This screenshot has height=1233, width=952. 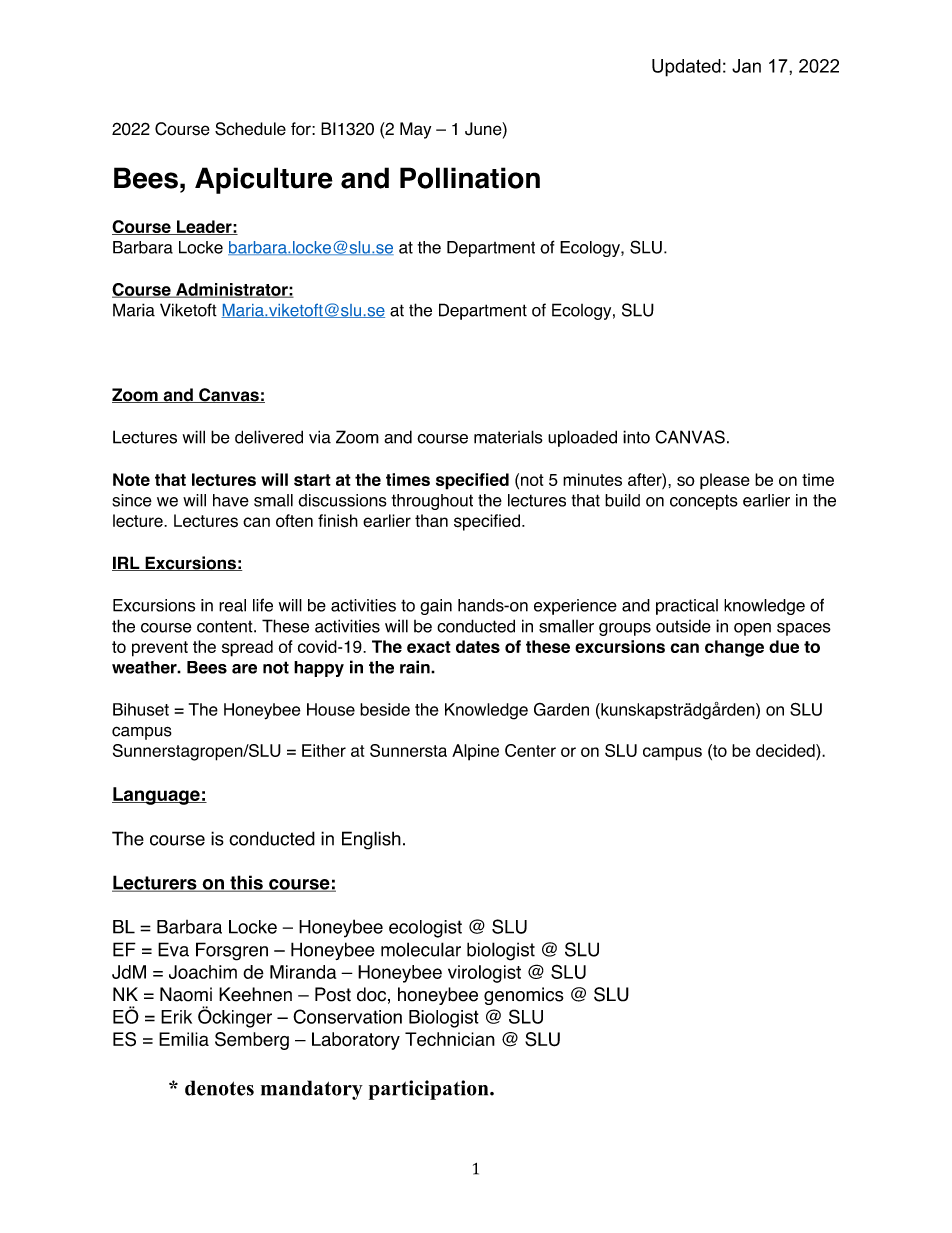 What do you see at coordinates (415, 130) in the screenshot?
I see `May` at bounding box center [415, 130].
